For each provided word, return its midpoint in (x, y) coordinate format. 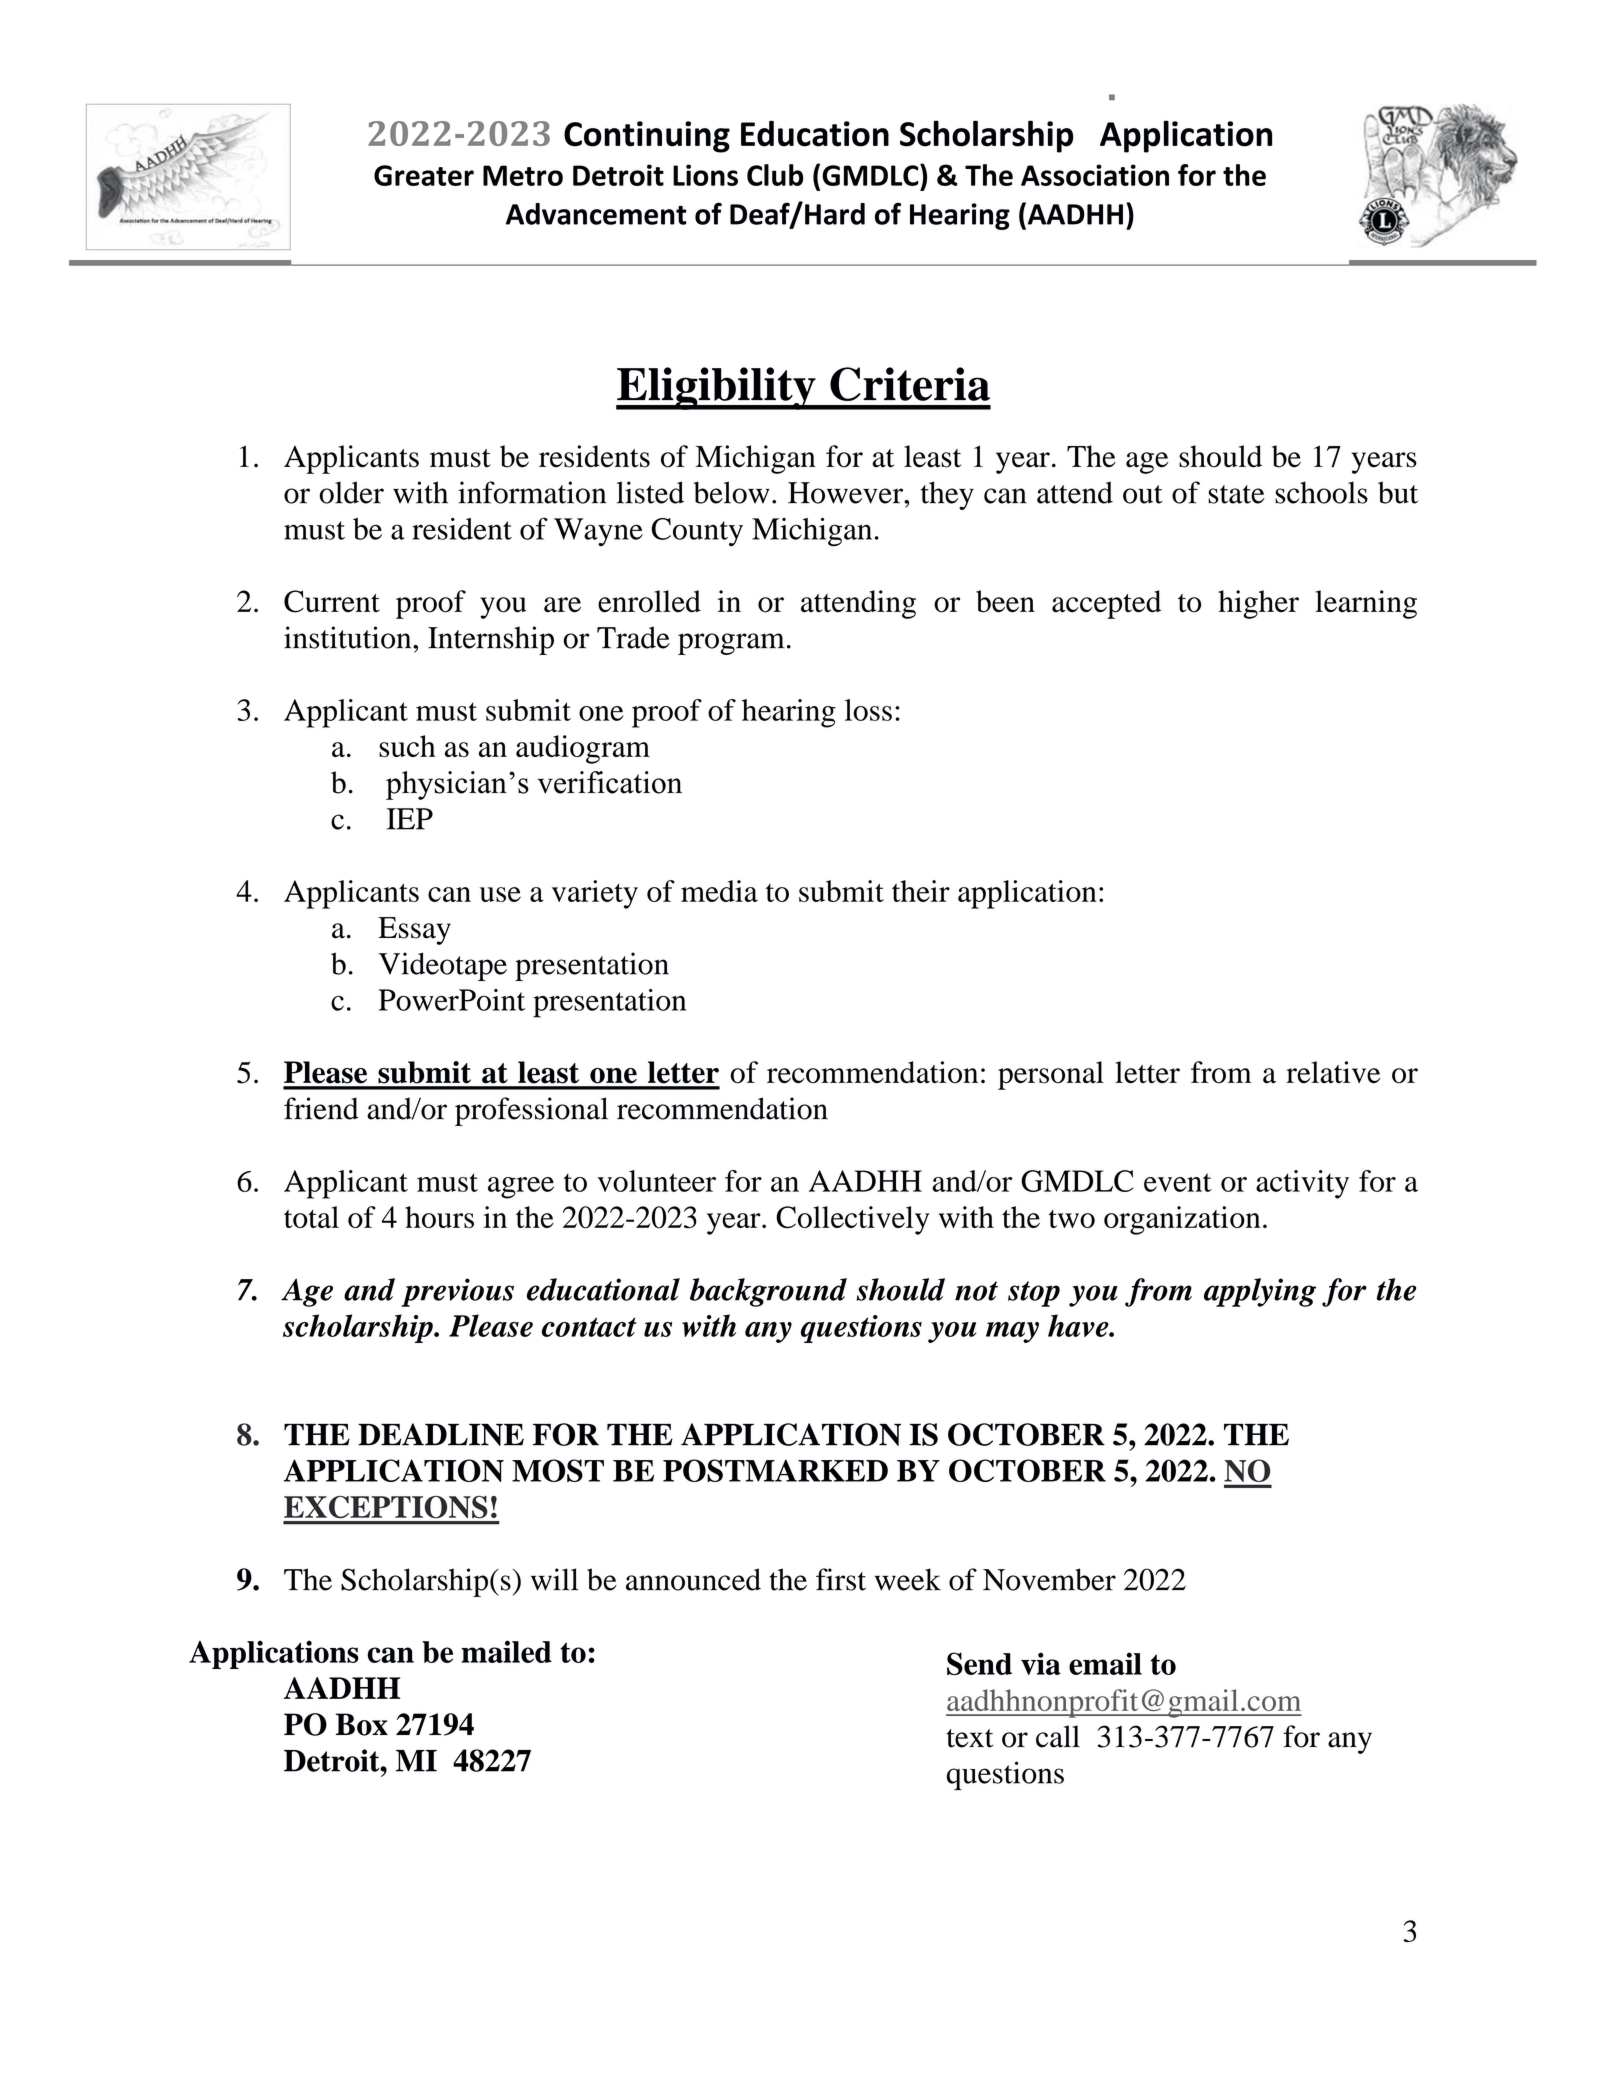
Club (775, 175)
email (1105, 1663)
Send (979, 1663)
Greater (424, 175)
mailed (506, 1651)
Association (1095, 175)
